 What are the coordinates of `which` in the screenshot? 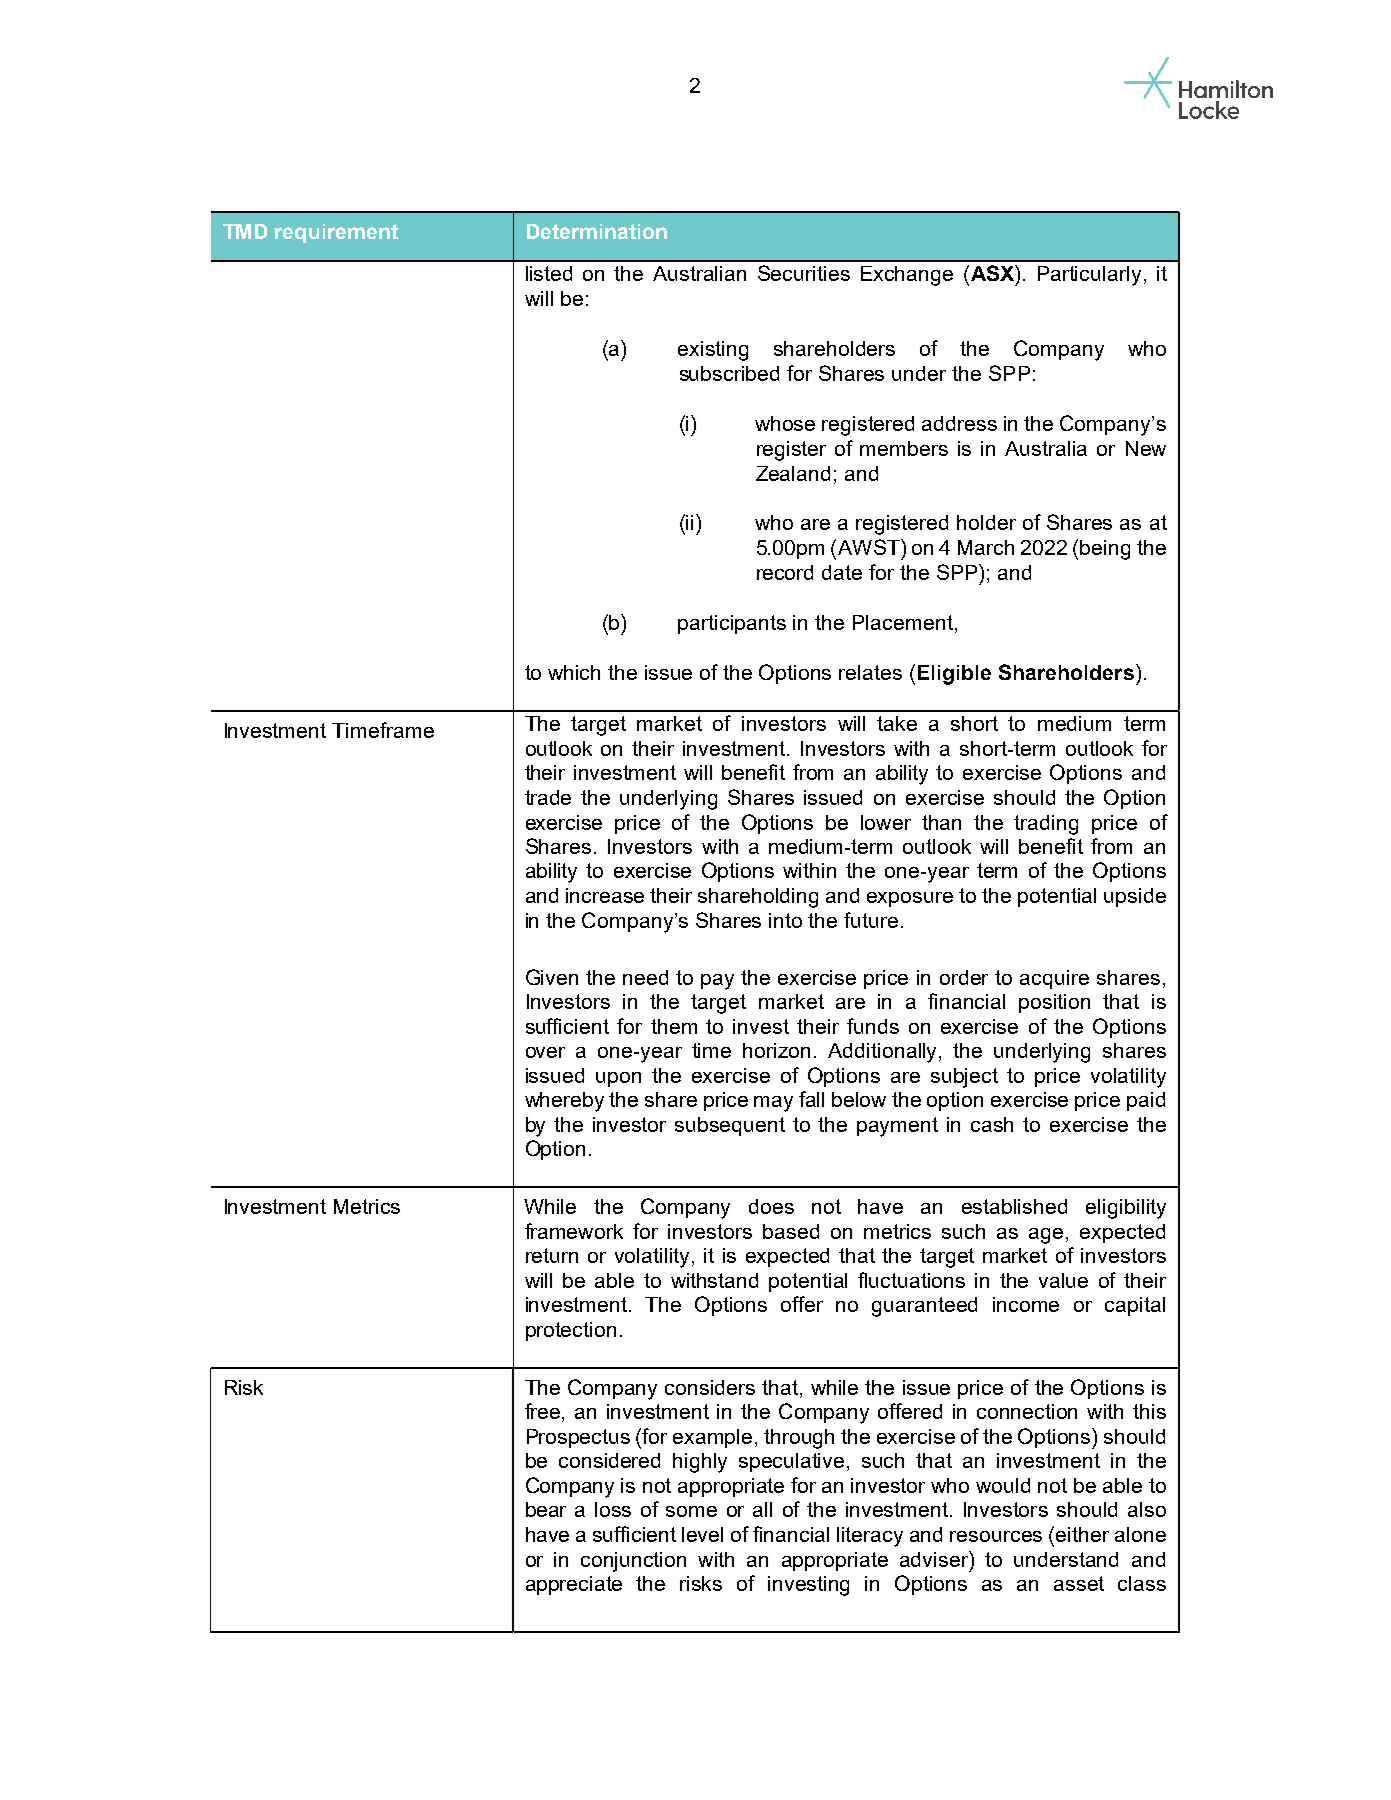 It's located at (574, 672).
